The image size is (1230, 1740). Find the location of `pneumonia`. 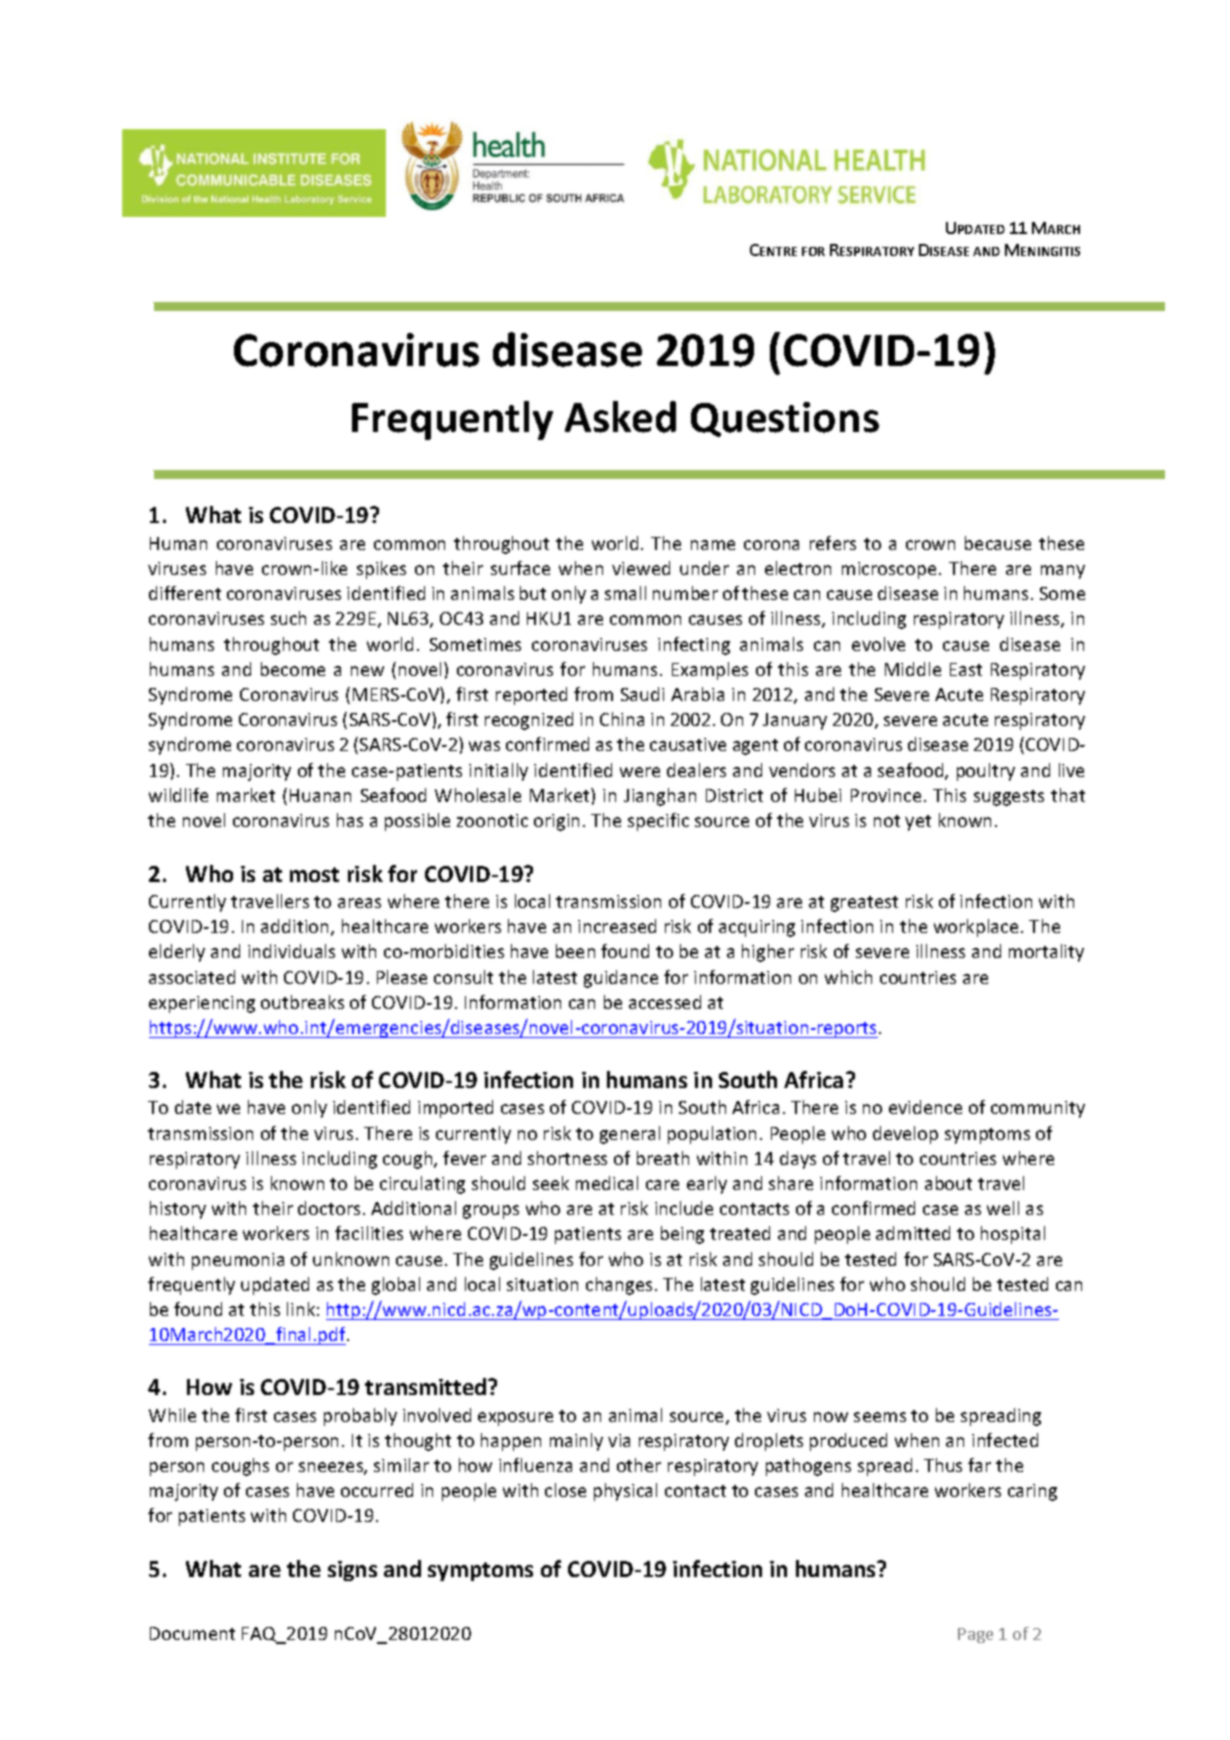

pneumonia is located at coordinates (238, 1261).
